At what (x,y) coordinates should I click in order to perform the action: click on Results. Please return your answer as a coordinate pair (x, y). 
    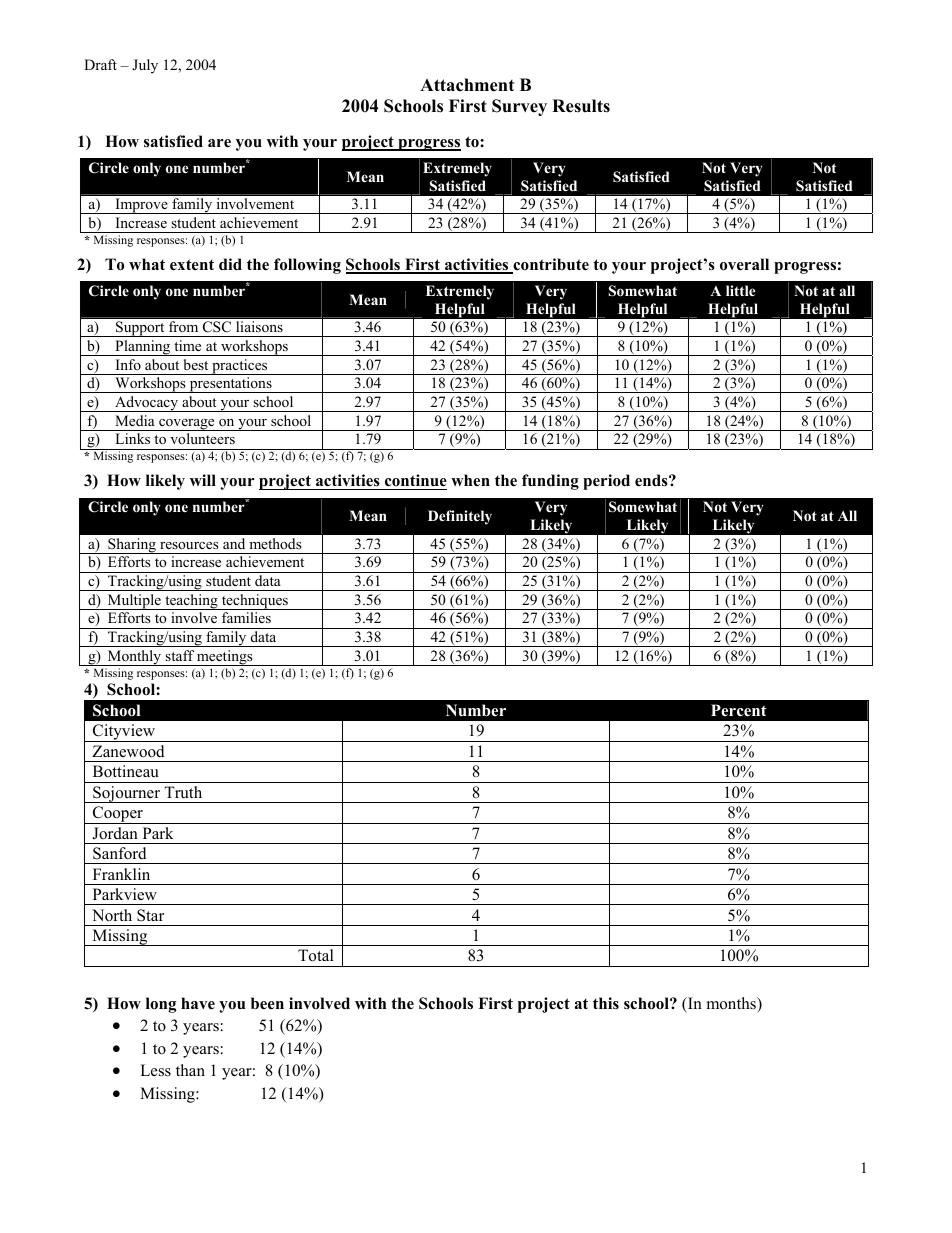
    Looking at the image, I should click on (581, 106).
